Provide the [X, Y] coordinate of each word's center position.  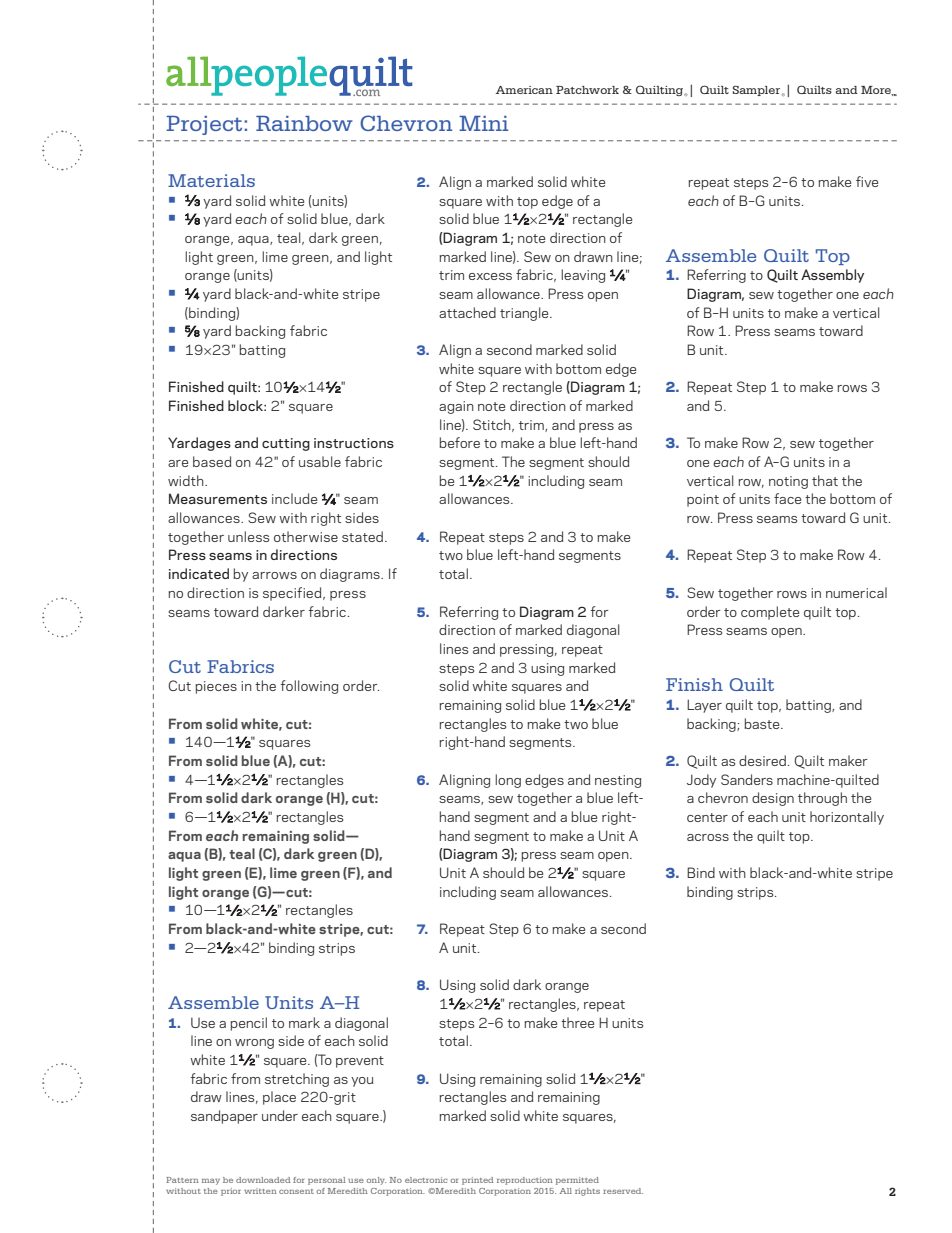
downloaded [263, 1180]
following [309, 687]
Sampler [756, 90]
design [773, 799]
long [508, 781]
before [459, 442]
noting [788, 482]
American [524, 90]
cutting [286, 444]
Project [205, 125]
